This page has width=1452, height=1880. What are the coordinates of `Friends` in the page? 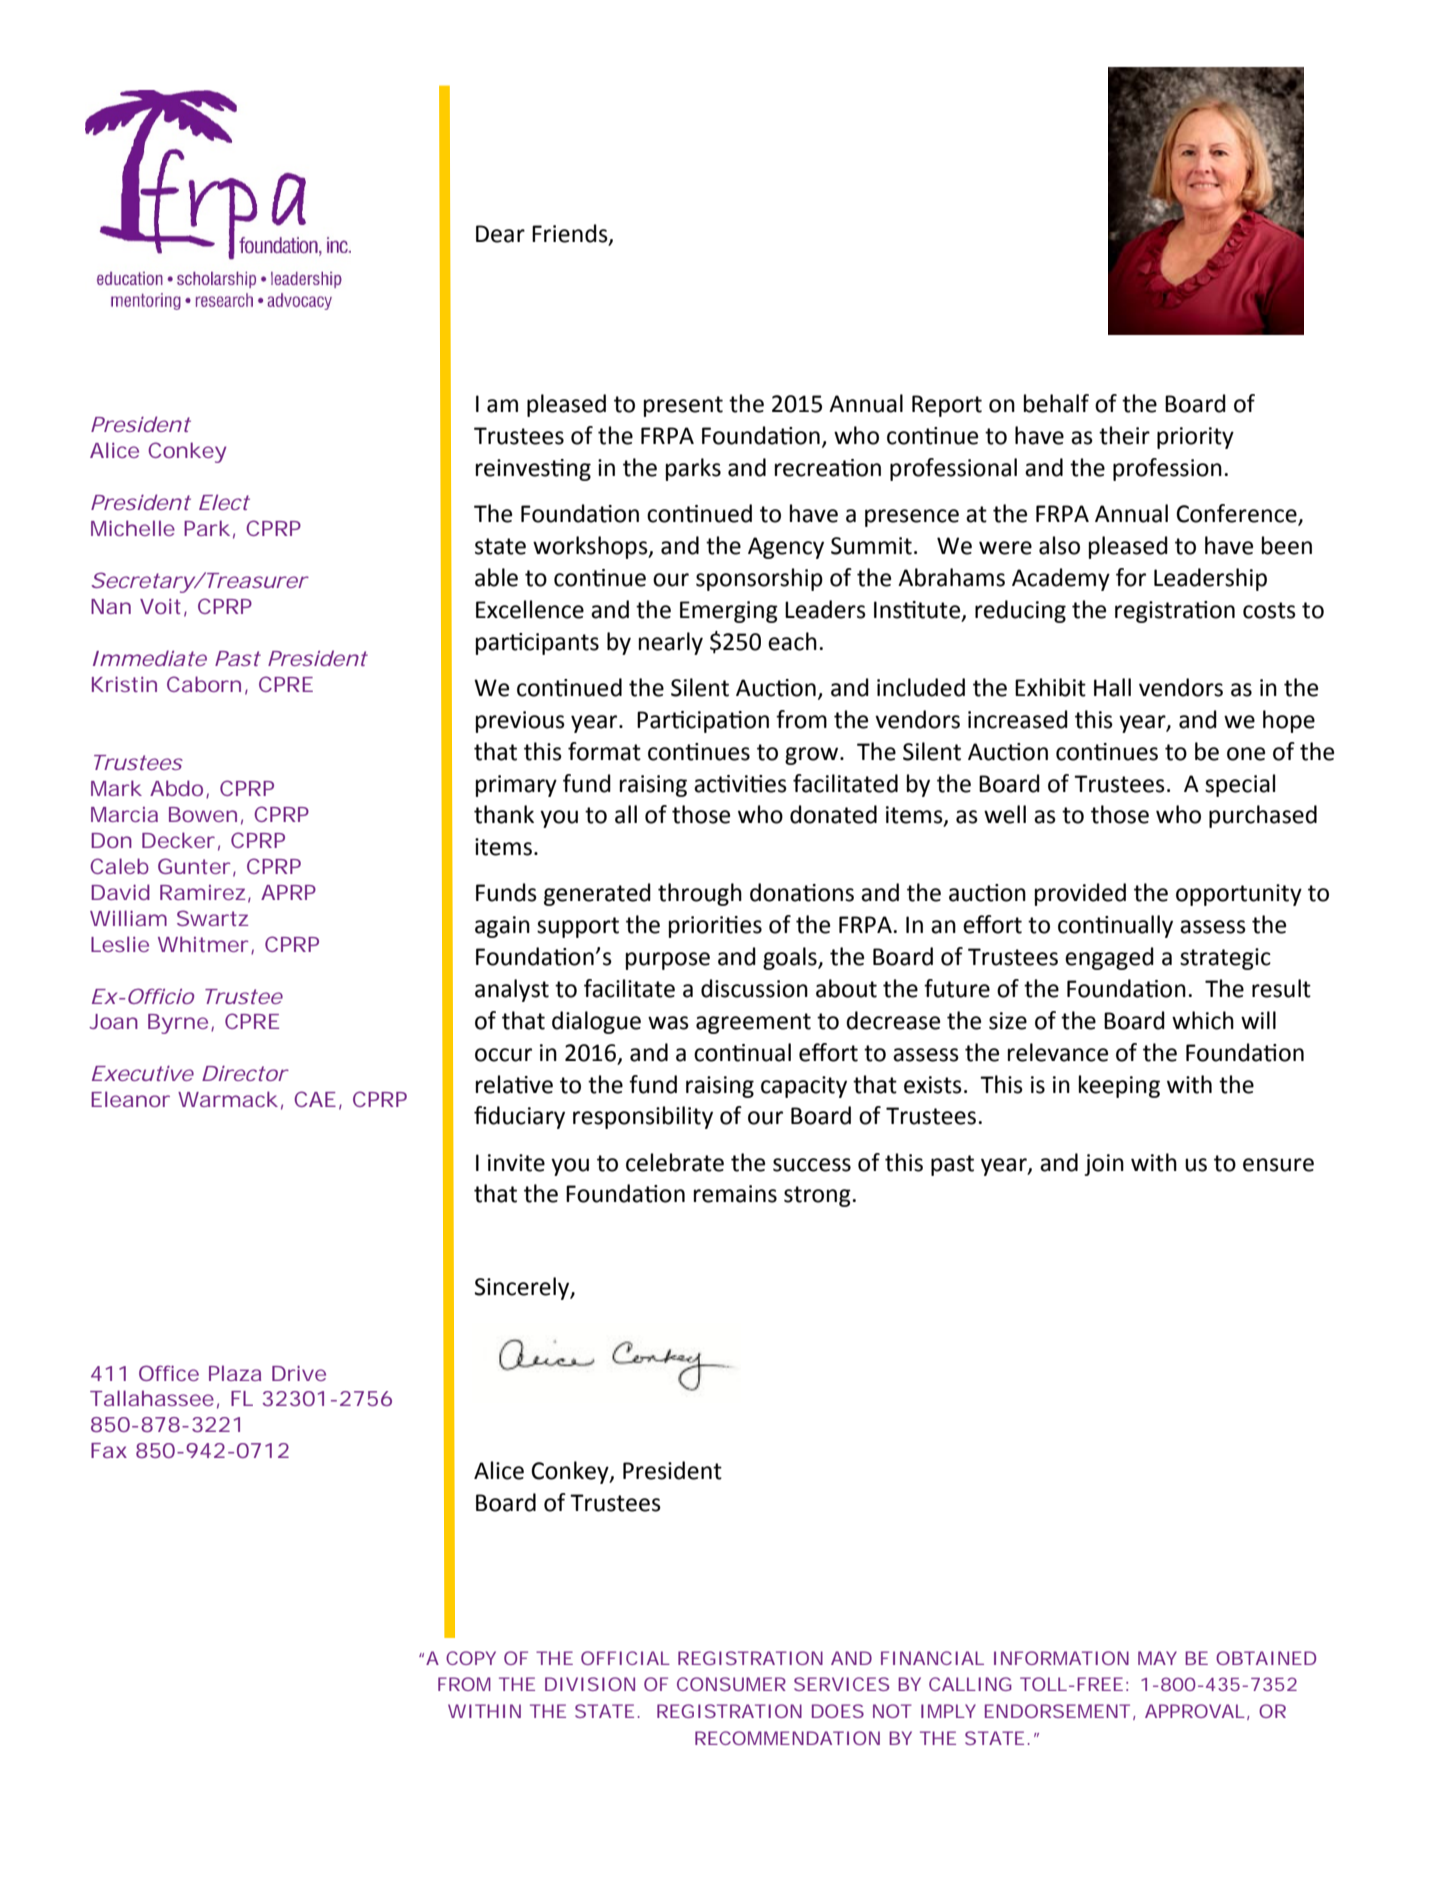 It's located at (571, 234).
